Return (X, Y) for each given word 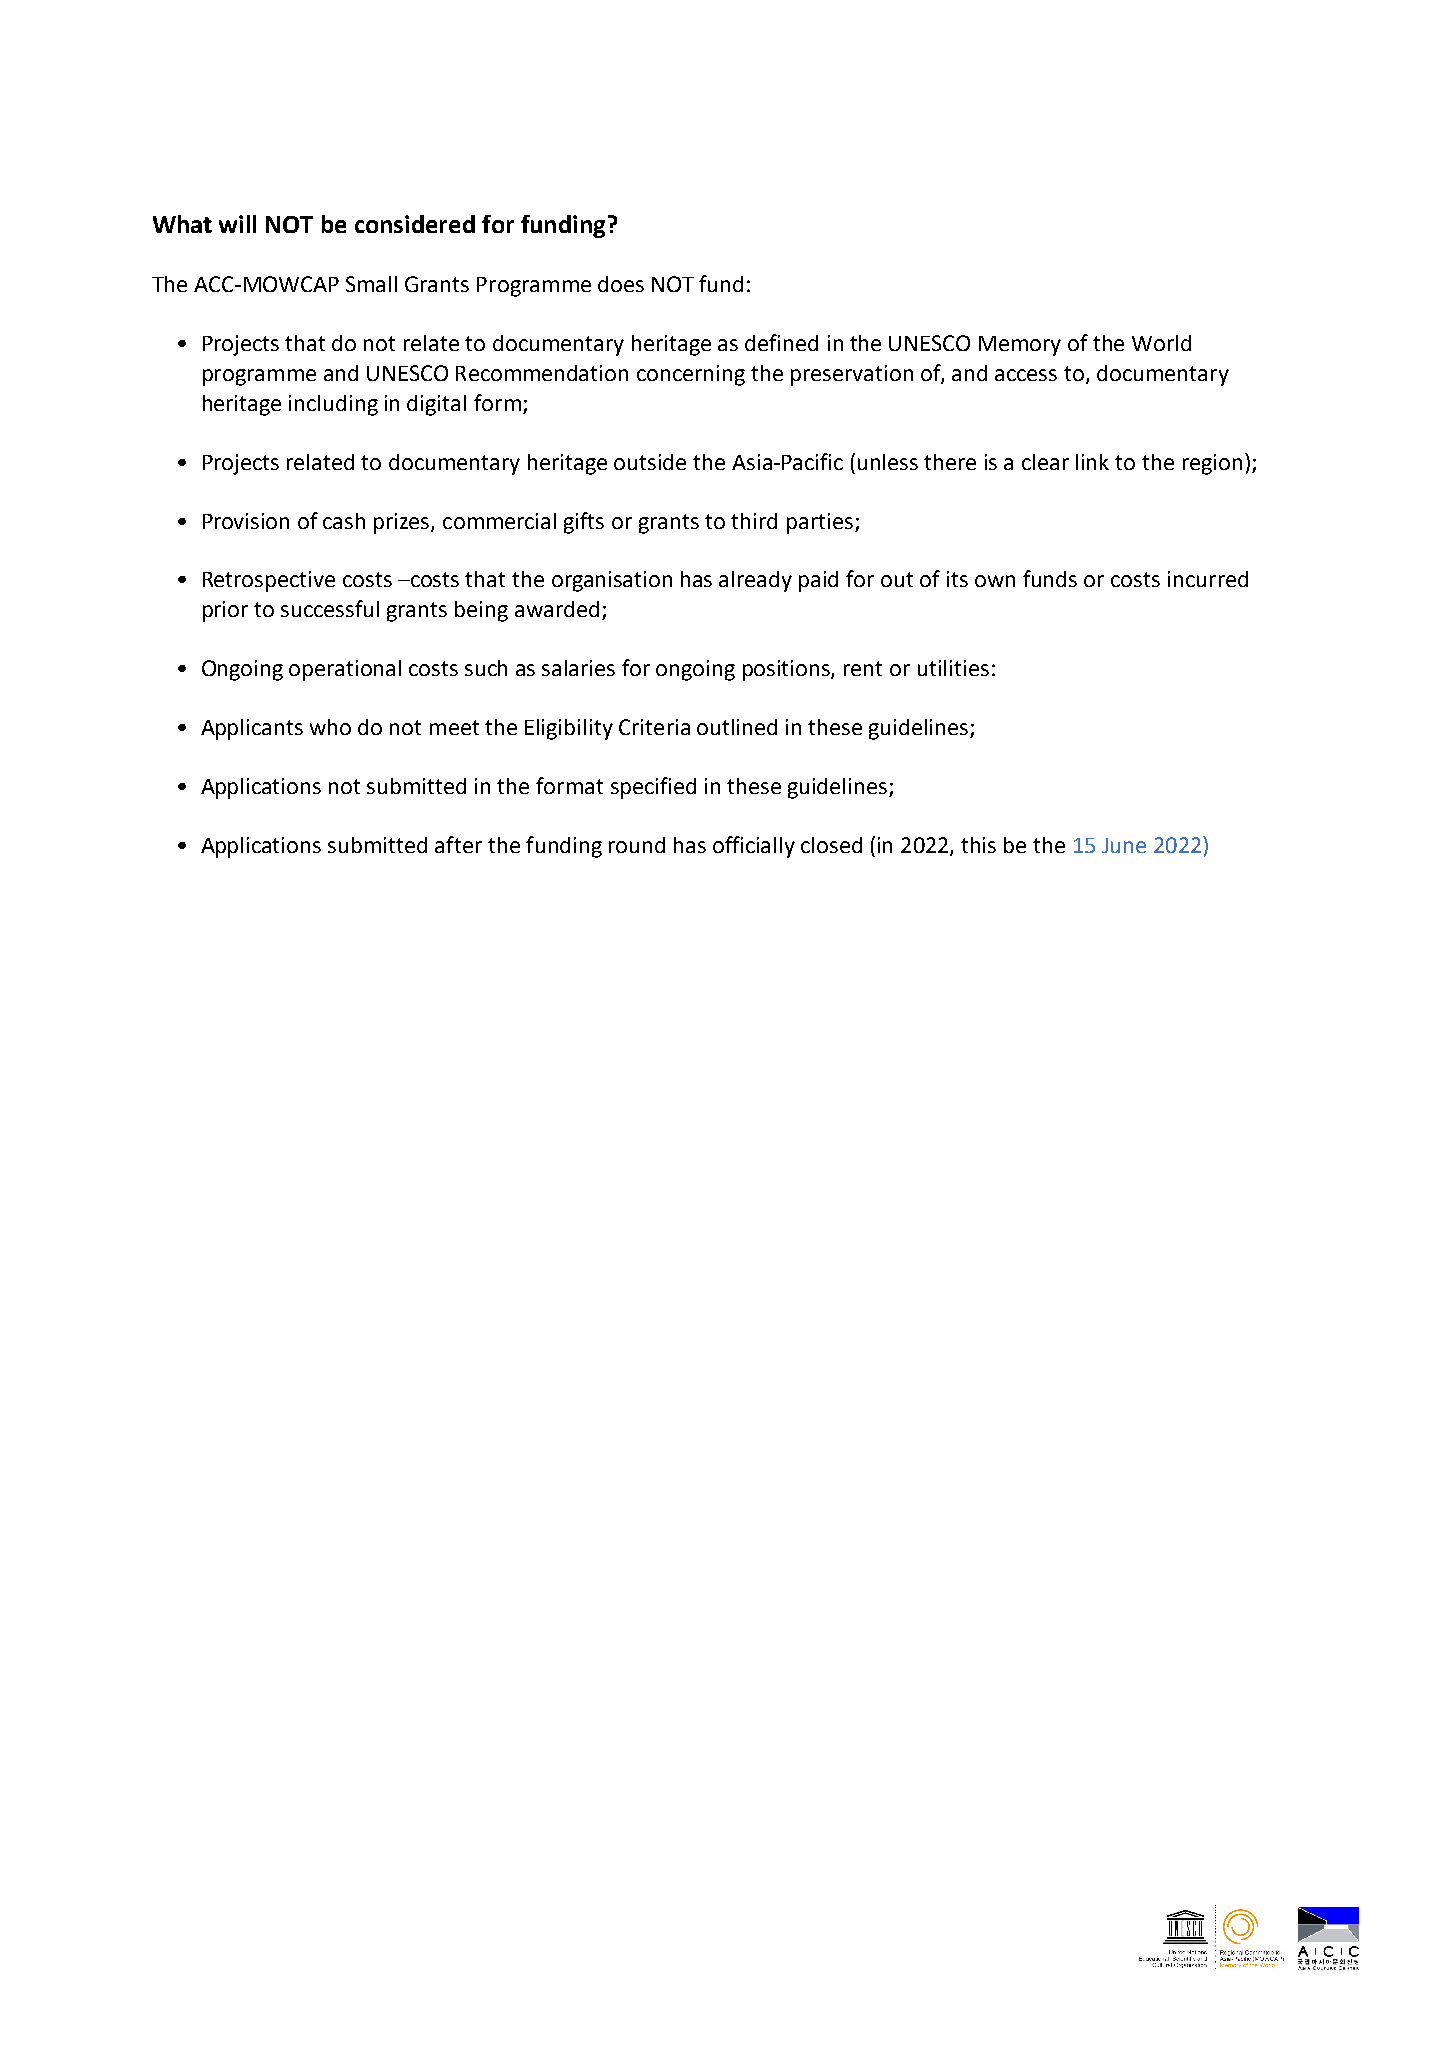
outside (650, 462)
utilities (953, 668)
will (237, 224)
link (1092, 462)
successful (330, 608)
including (333, 405)
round (637, 845)
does (621, 284)
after (458, 844)
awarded (557, 609)
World (1161, 343)
